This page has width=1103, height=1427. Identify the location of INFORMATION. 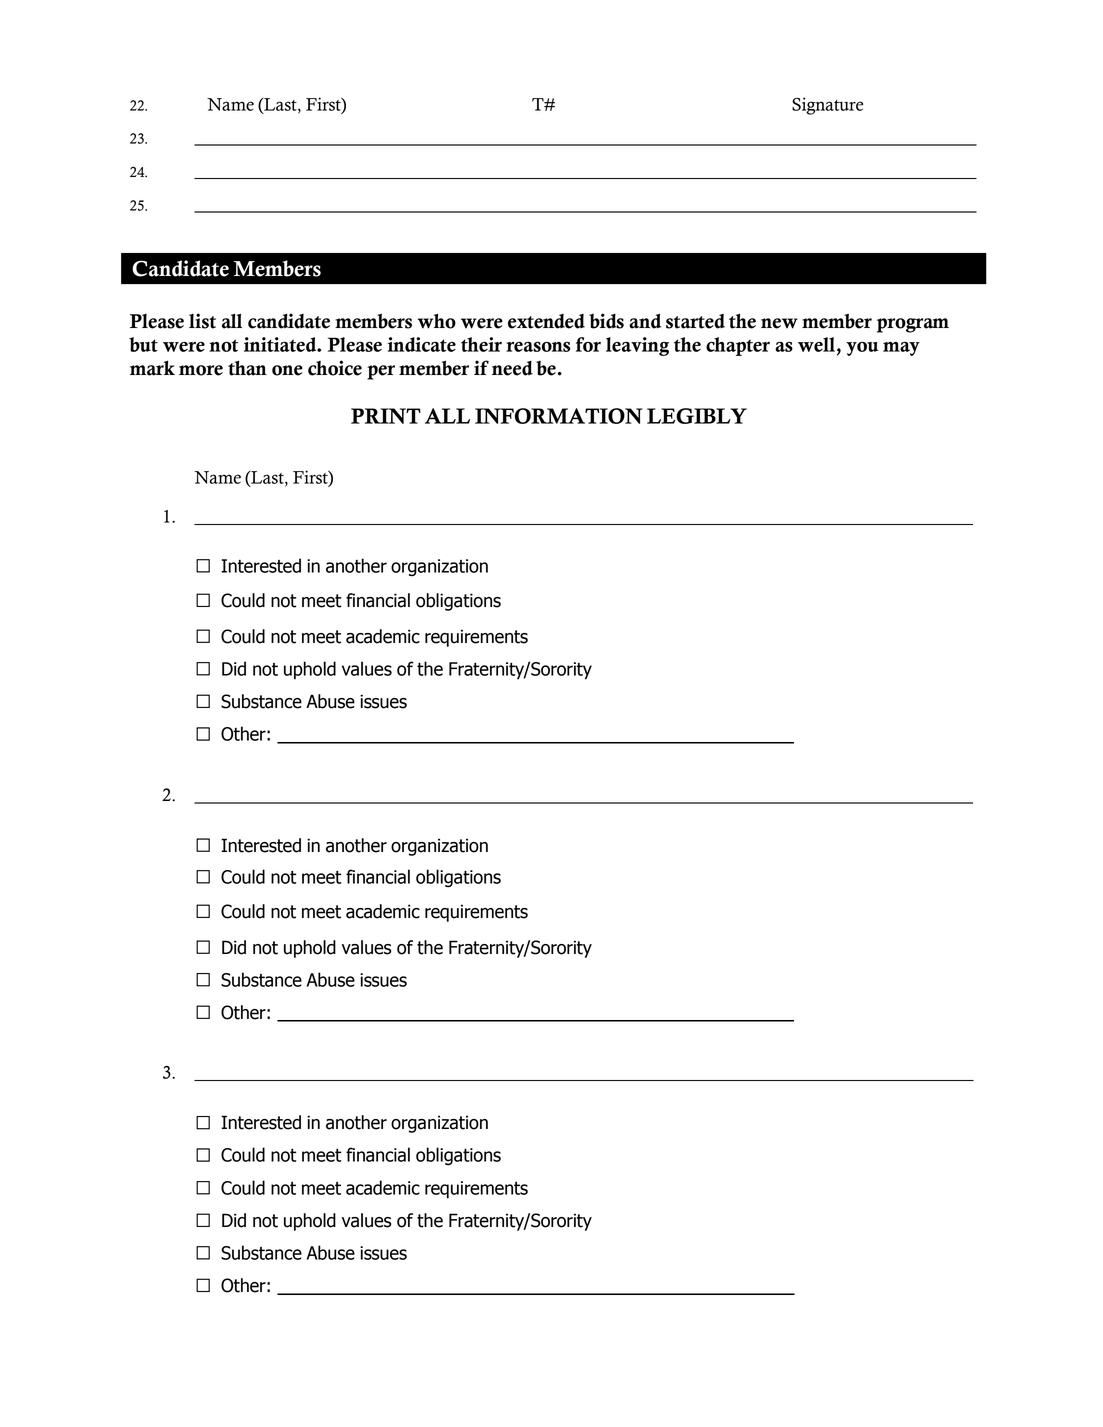
(558, 416).
